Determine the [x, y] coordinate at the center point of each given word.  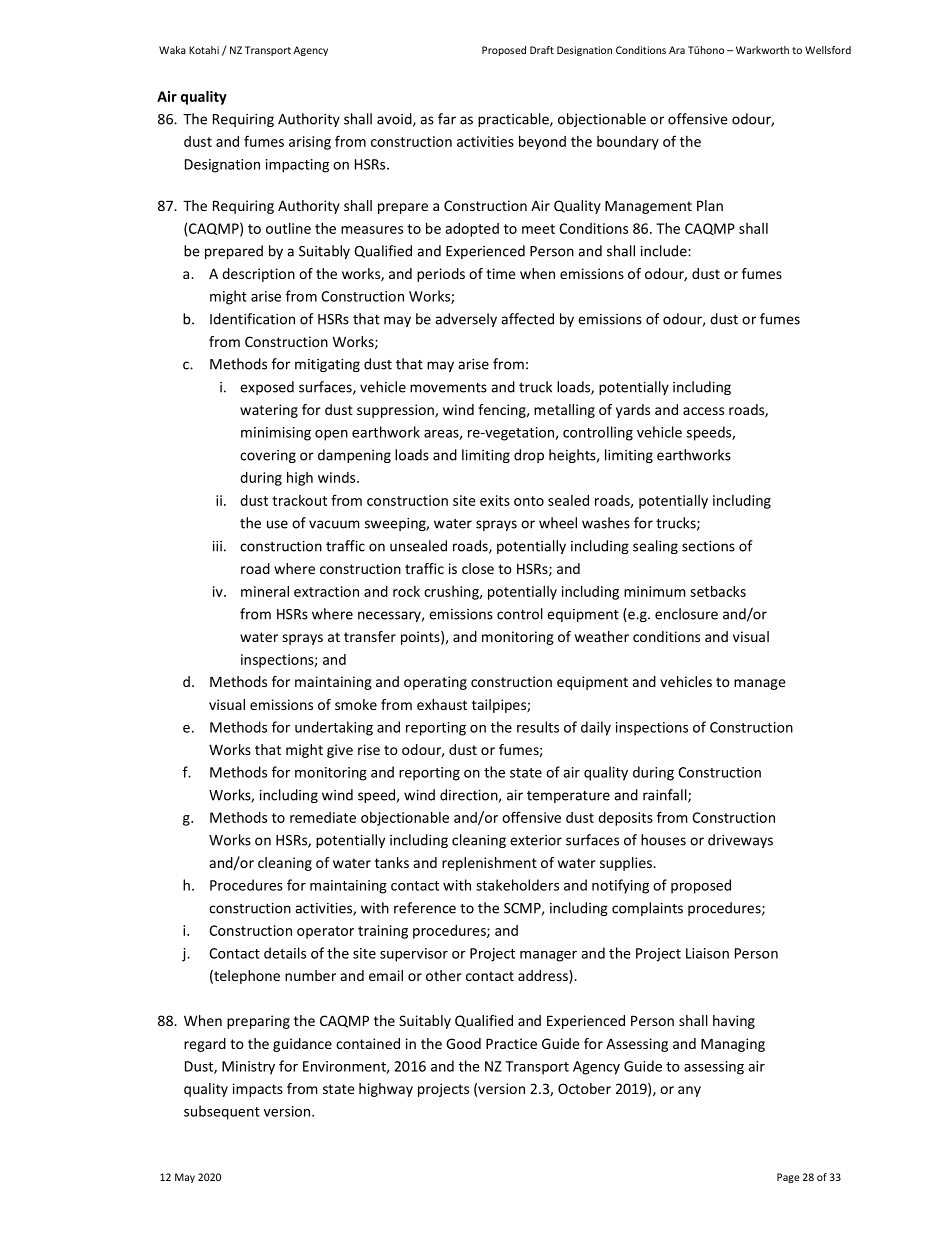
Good [463, 1043]
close [478, 568]
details [285, 953]
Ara [677, 50]
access [703, 411]
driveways [740, 841]
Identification [252, 319]
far [447, 119]
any [689, 1091]
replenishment [489, 864]
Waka [172, 50]
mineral [265, 591]
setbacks [718, 591]
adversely [466, 320]
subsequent [222, 1112]
